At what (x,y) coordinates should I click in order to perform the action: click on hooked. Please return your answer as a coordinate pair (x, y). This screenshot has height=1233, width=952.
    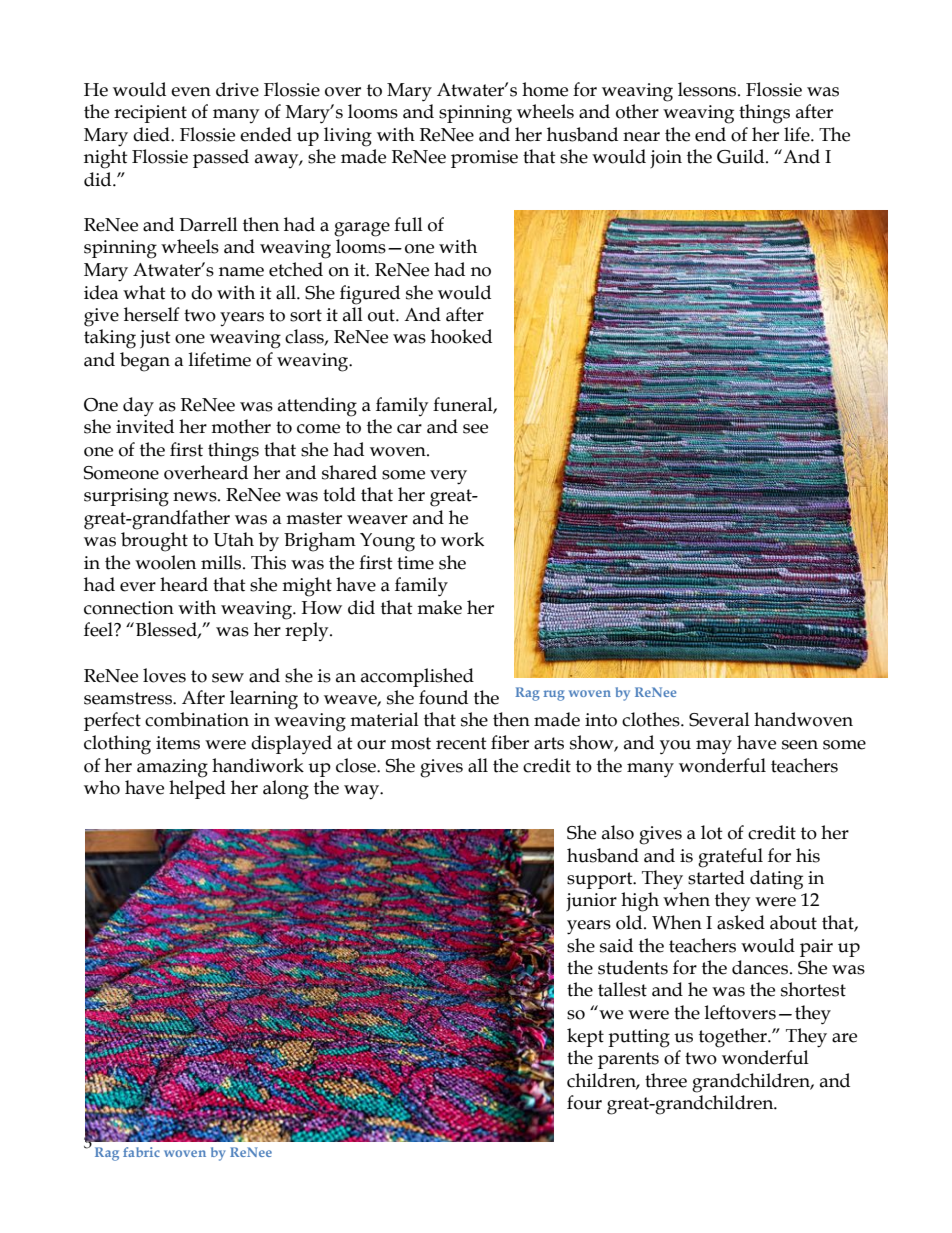
    Looking at the image, I should click on (461, 336).
